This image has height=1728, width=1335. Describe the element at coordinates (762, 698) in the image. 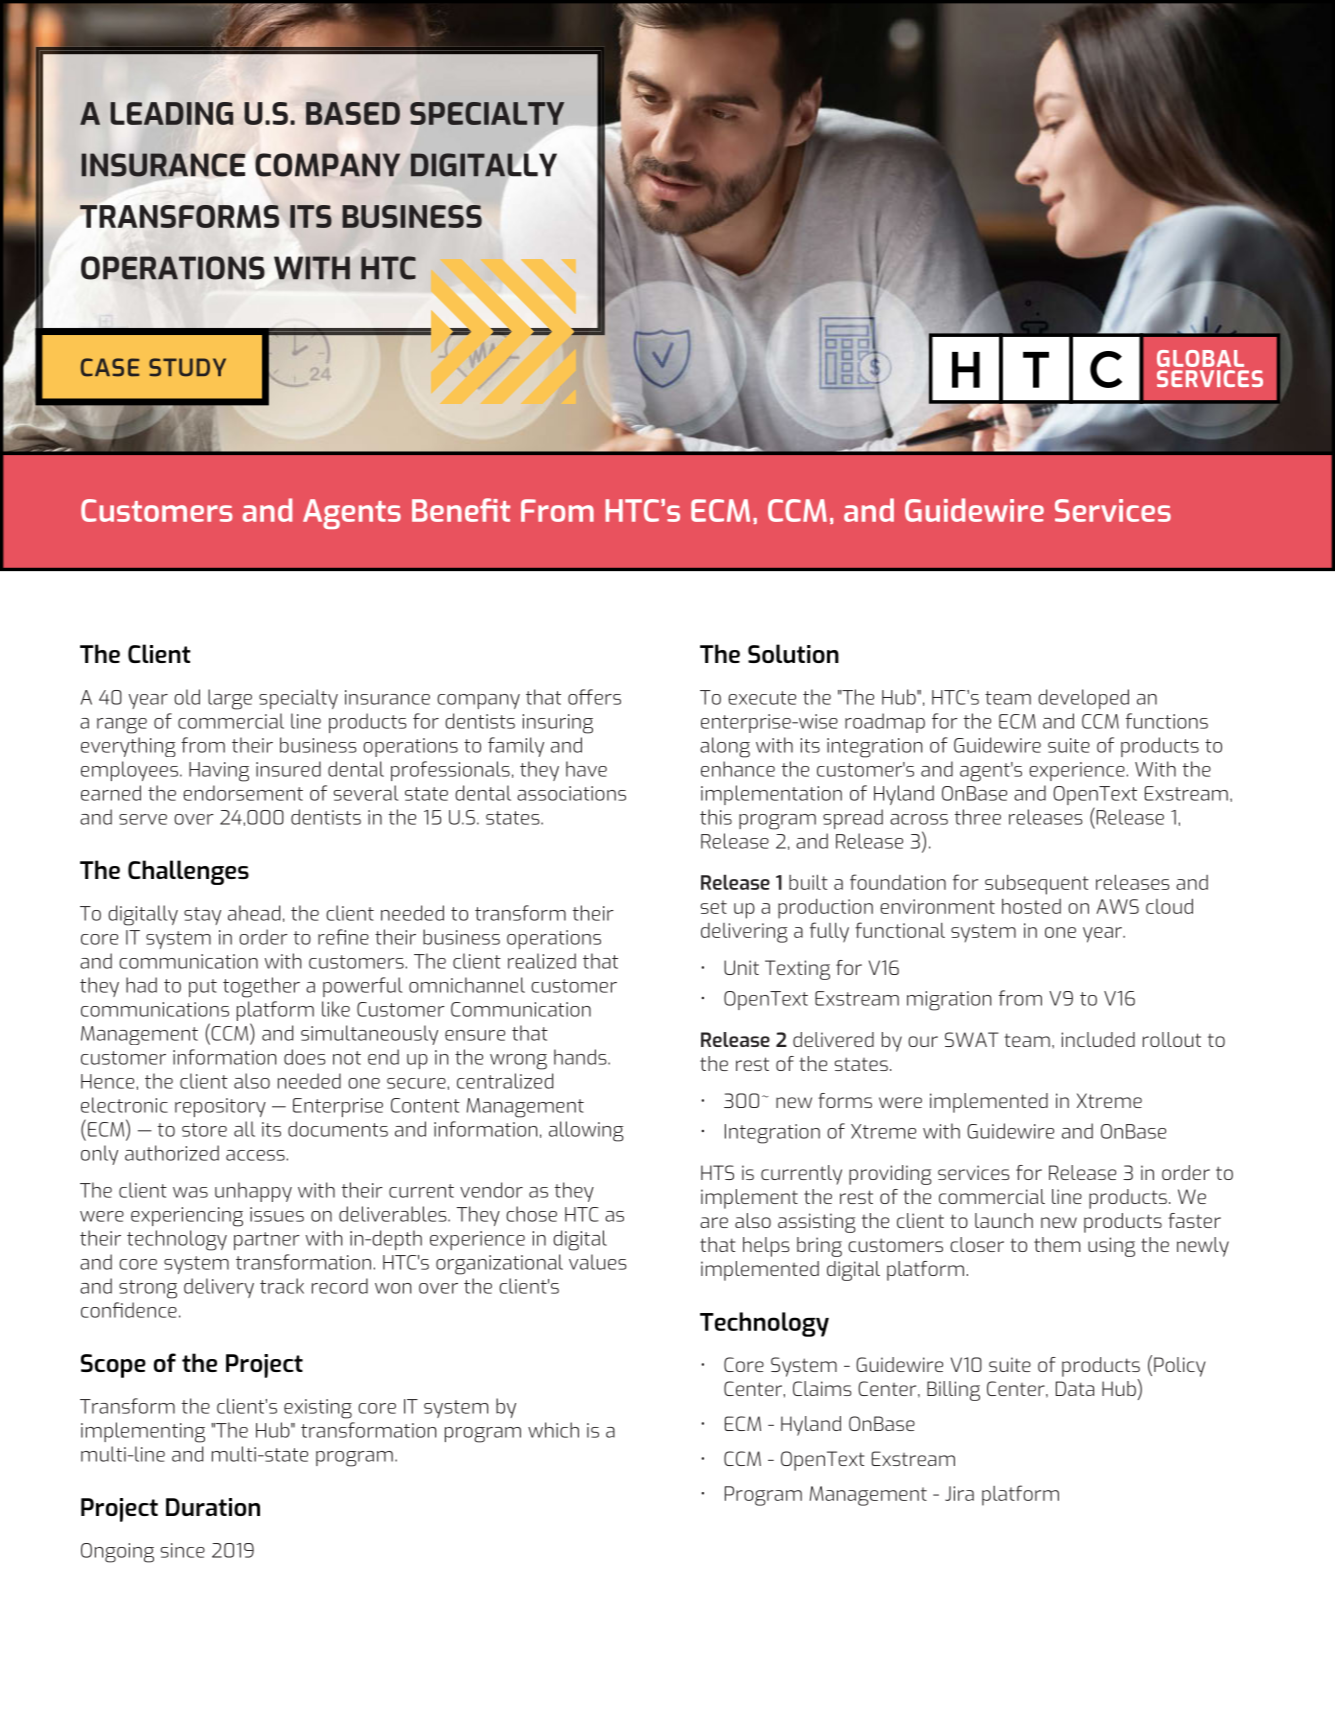

I see `execute` at that location.
